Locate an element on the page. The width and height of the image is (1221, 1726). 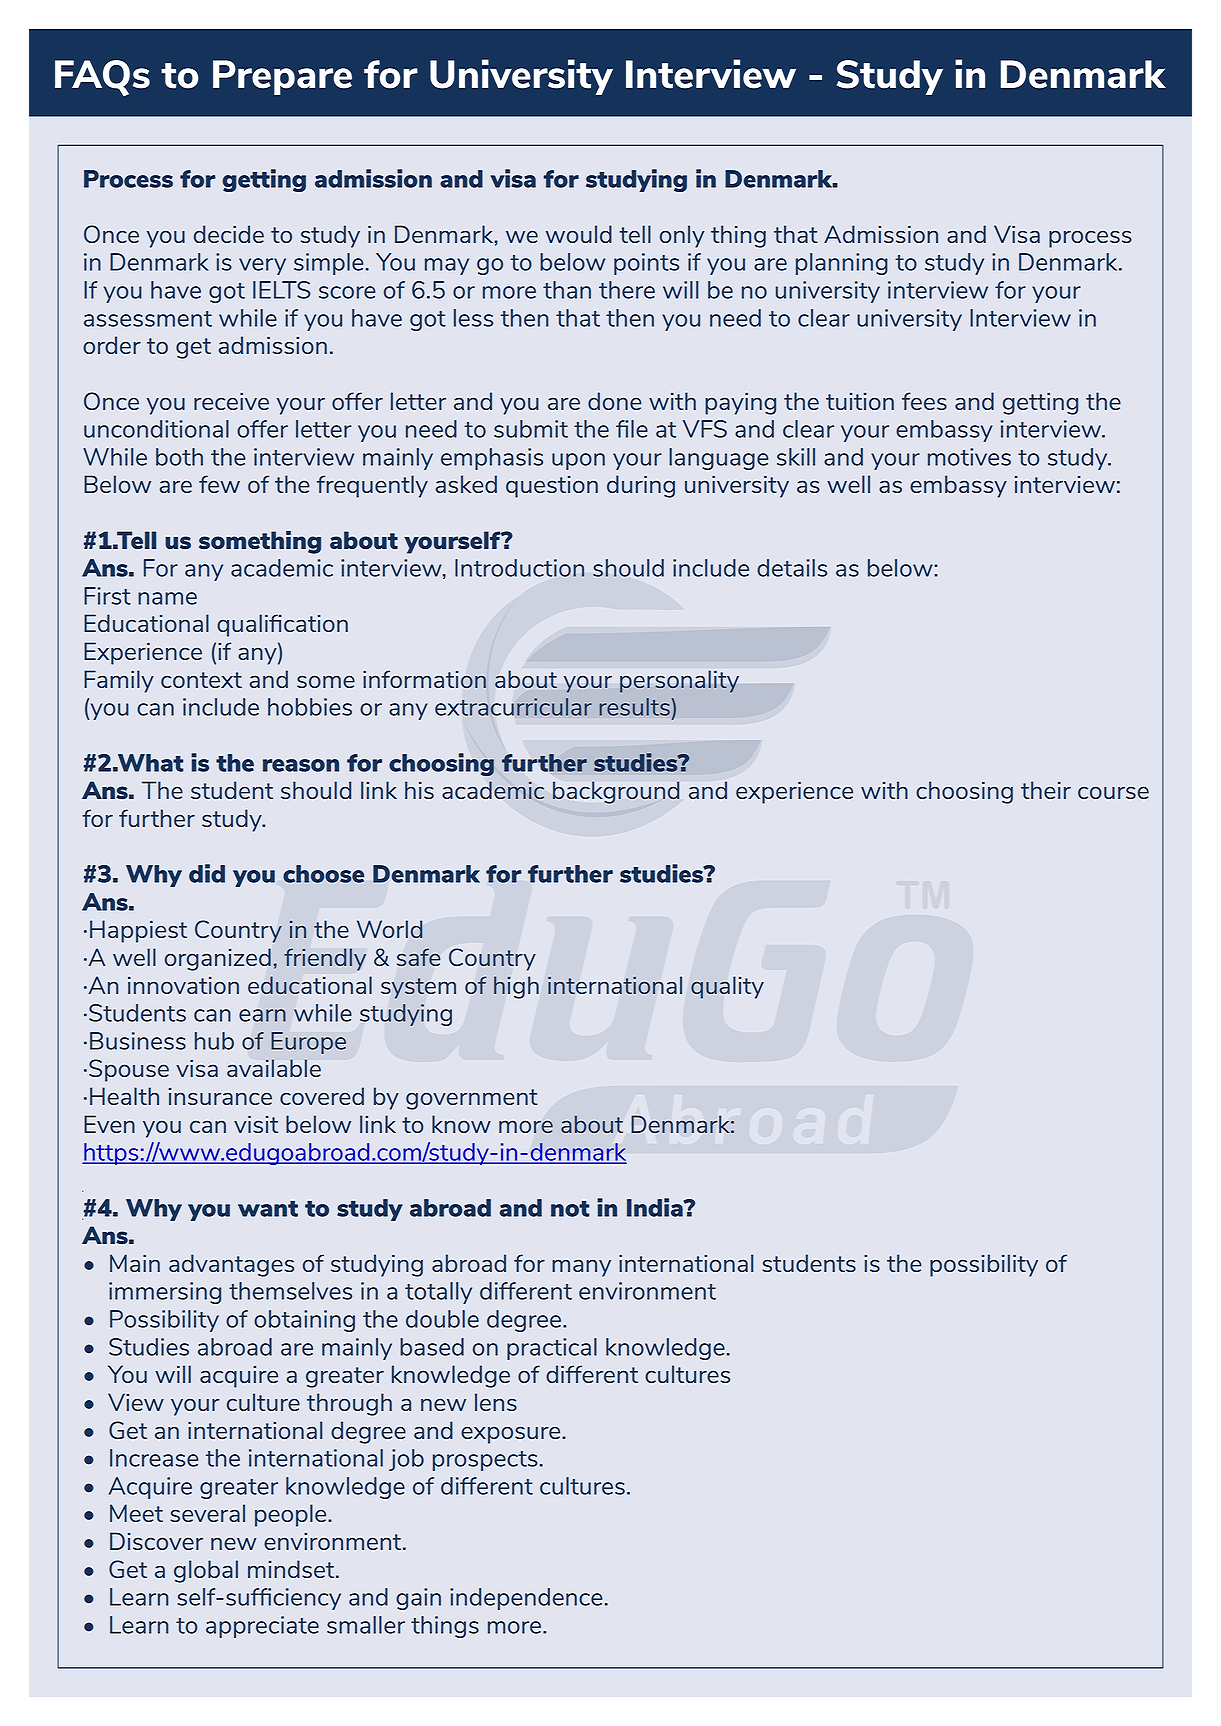
Prepare is located at coordinates (282, 77).
